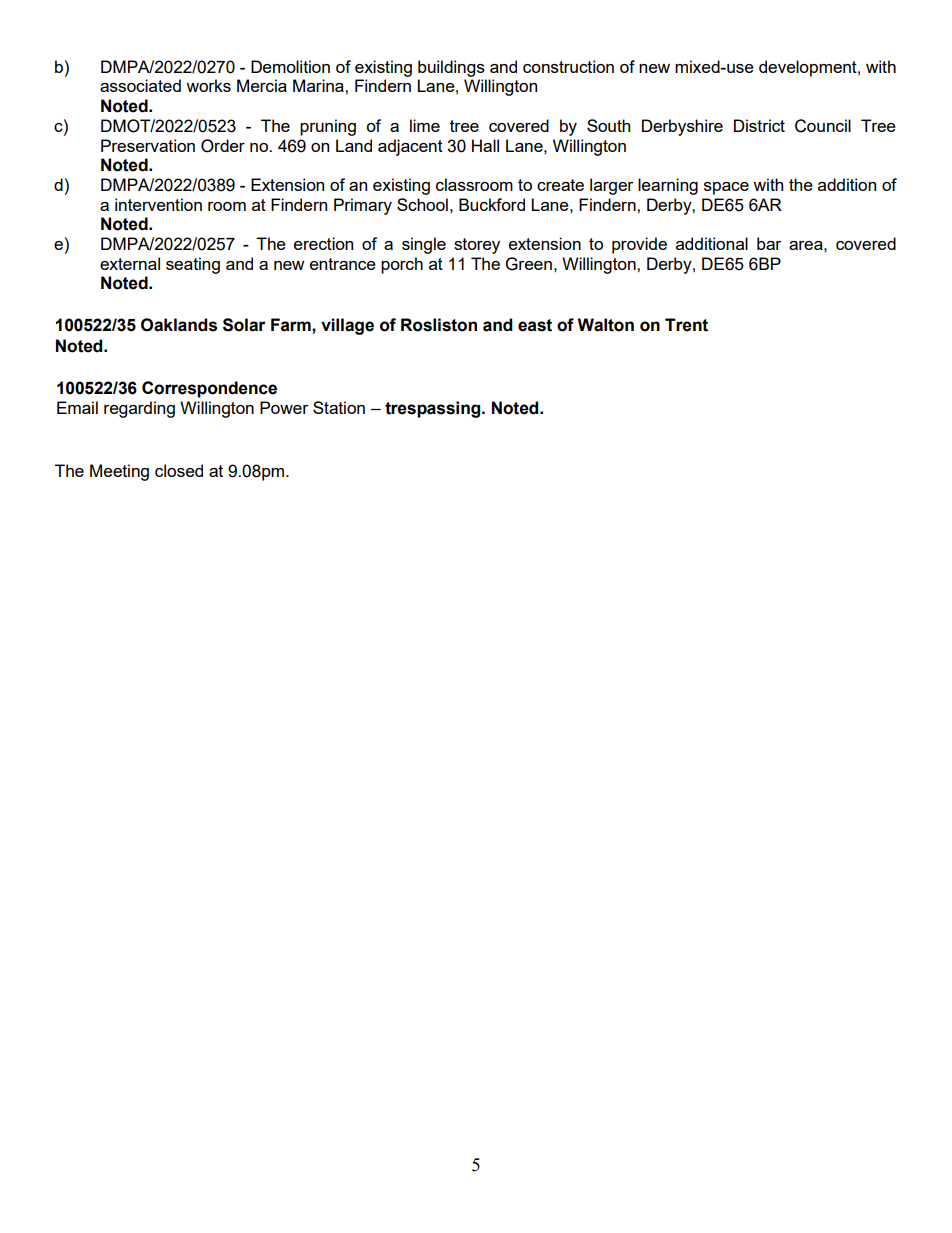 This image has width=952, height=1233. I want to click on closed, so click(179, 470).
